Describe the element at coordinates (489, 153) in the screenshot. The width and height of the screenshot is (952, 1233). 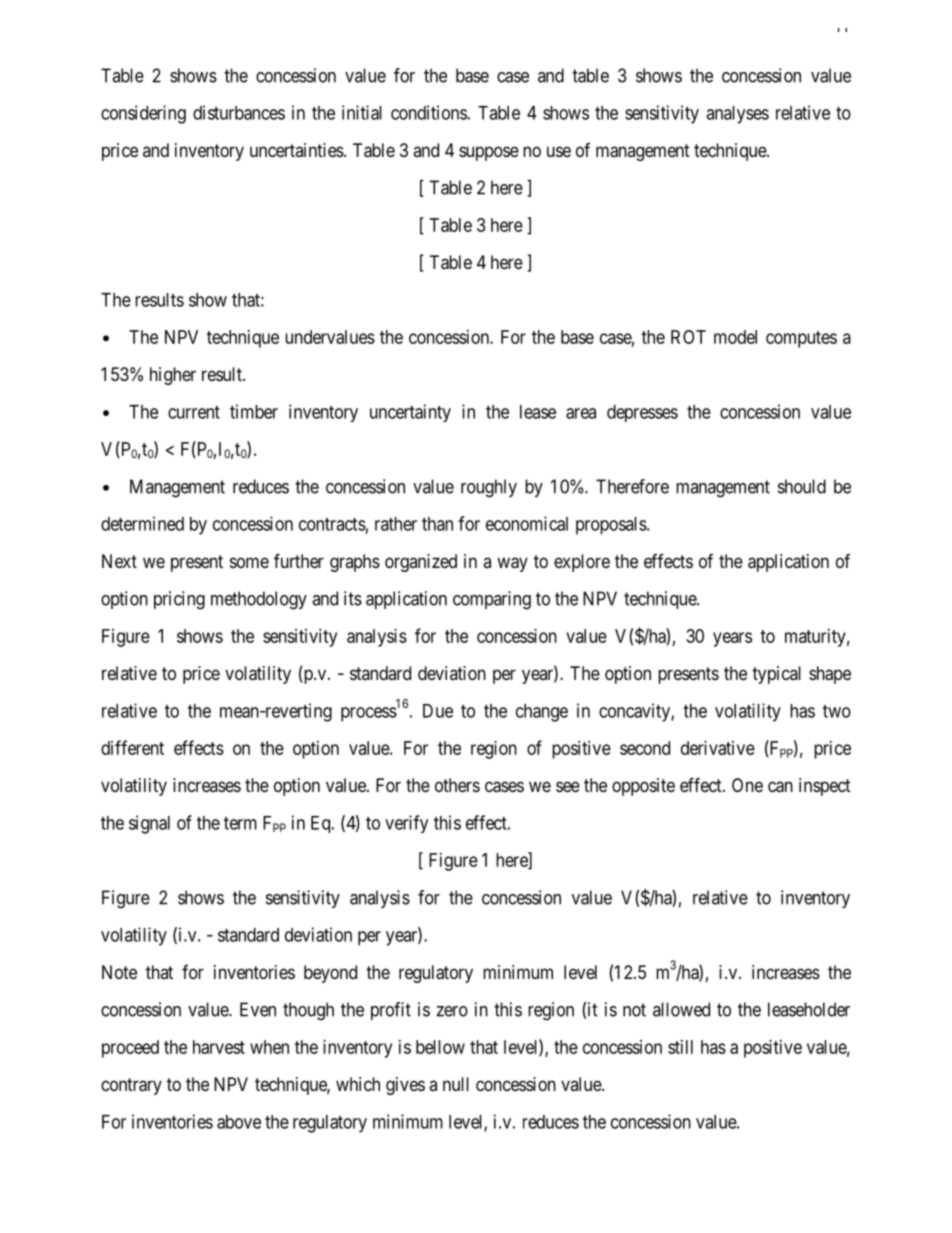
I see `suppose` at that location.
